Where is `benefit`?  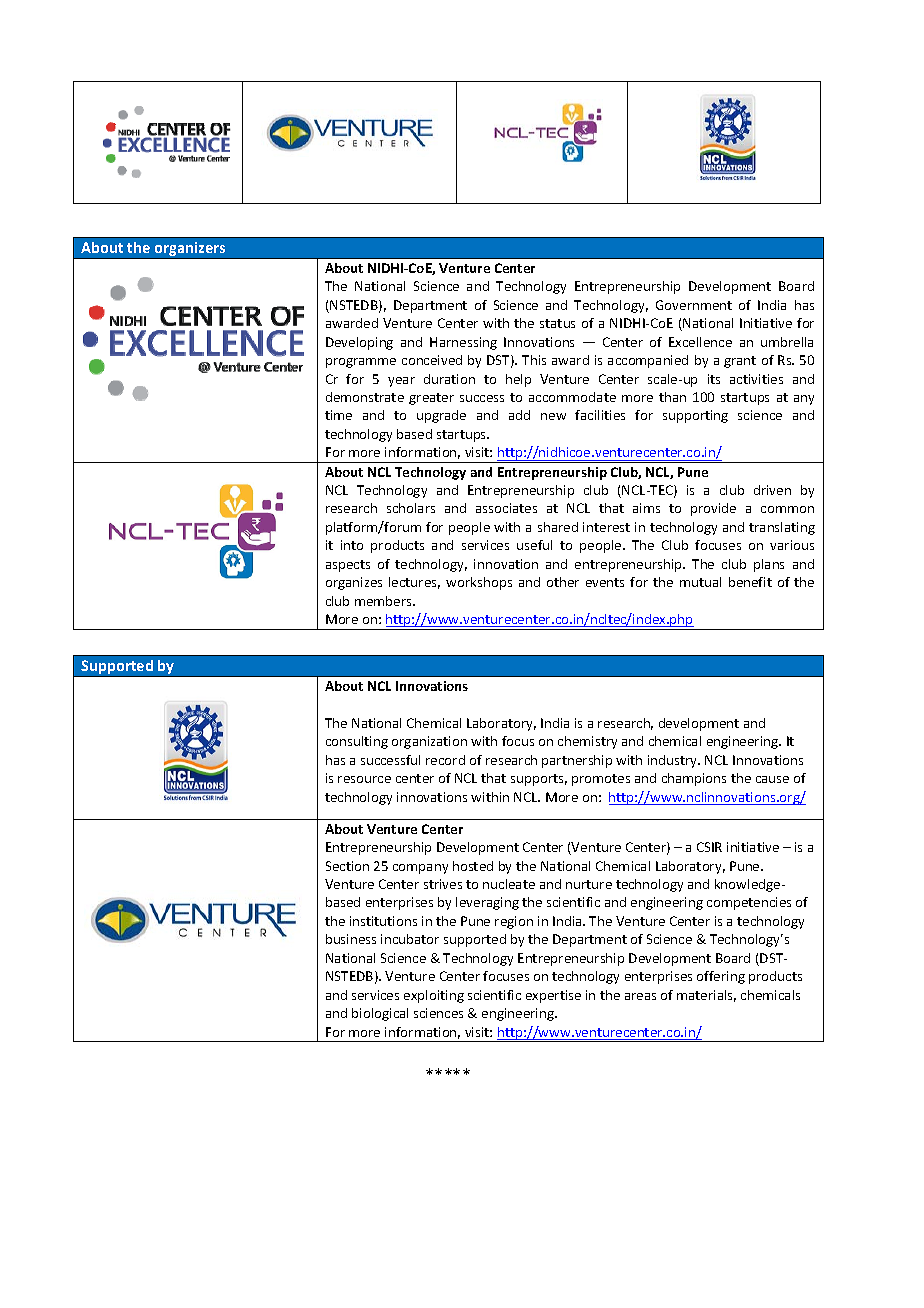 benefit is located at coordinates (750, 582).
